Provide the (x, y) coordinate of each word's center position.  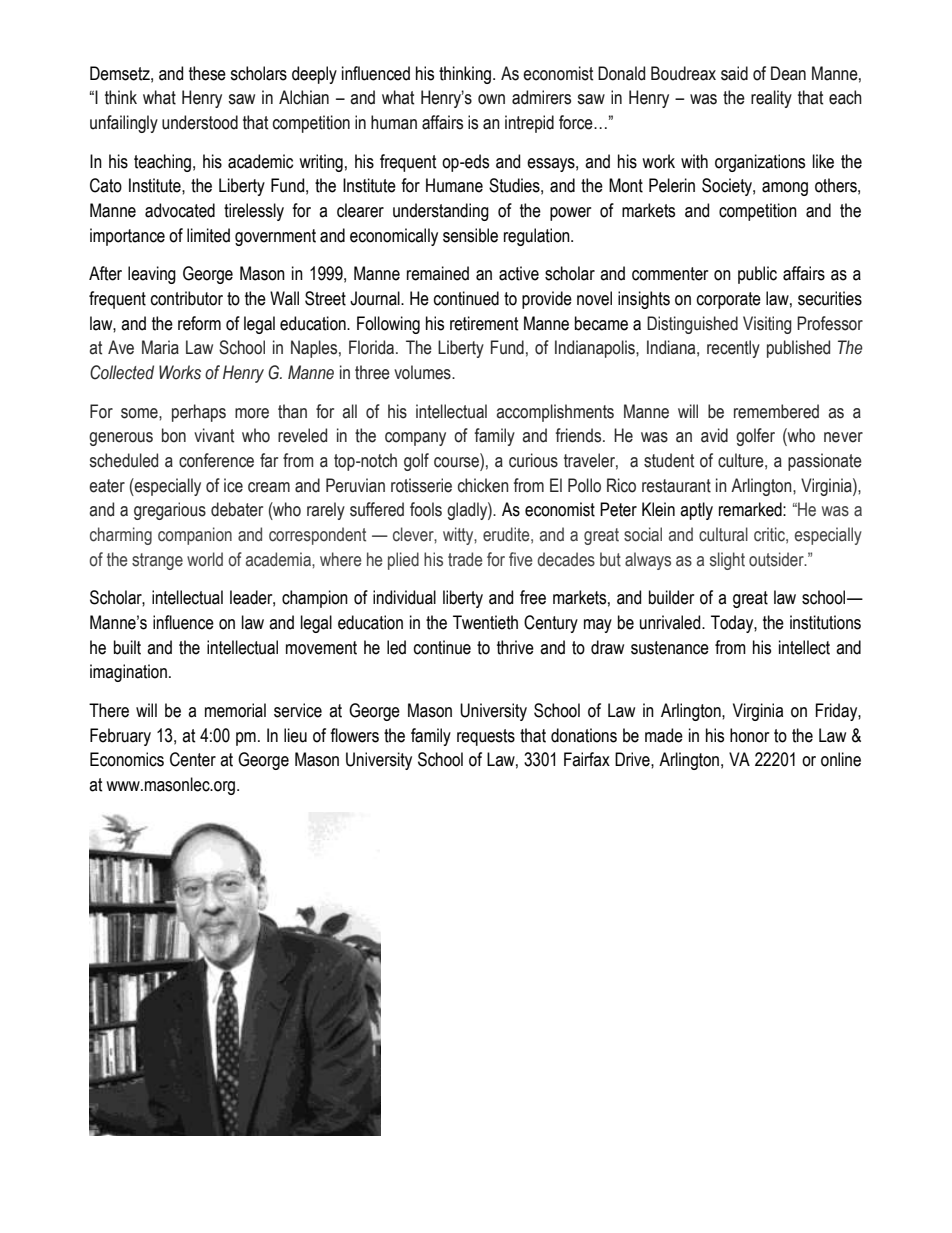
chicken (483, 485)
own (491, 99)
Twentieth (485, 622)
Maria (160, 347)
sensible (470, 235)
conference (216, 460)
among (785, 189)
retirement (484, 323)
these (207, 73)
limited (208, 235)
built (127, 647)
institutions (825, 622)
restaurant (676, 486)
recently (733, 349)
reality (771, 99)
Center (193, 759)
